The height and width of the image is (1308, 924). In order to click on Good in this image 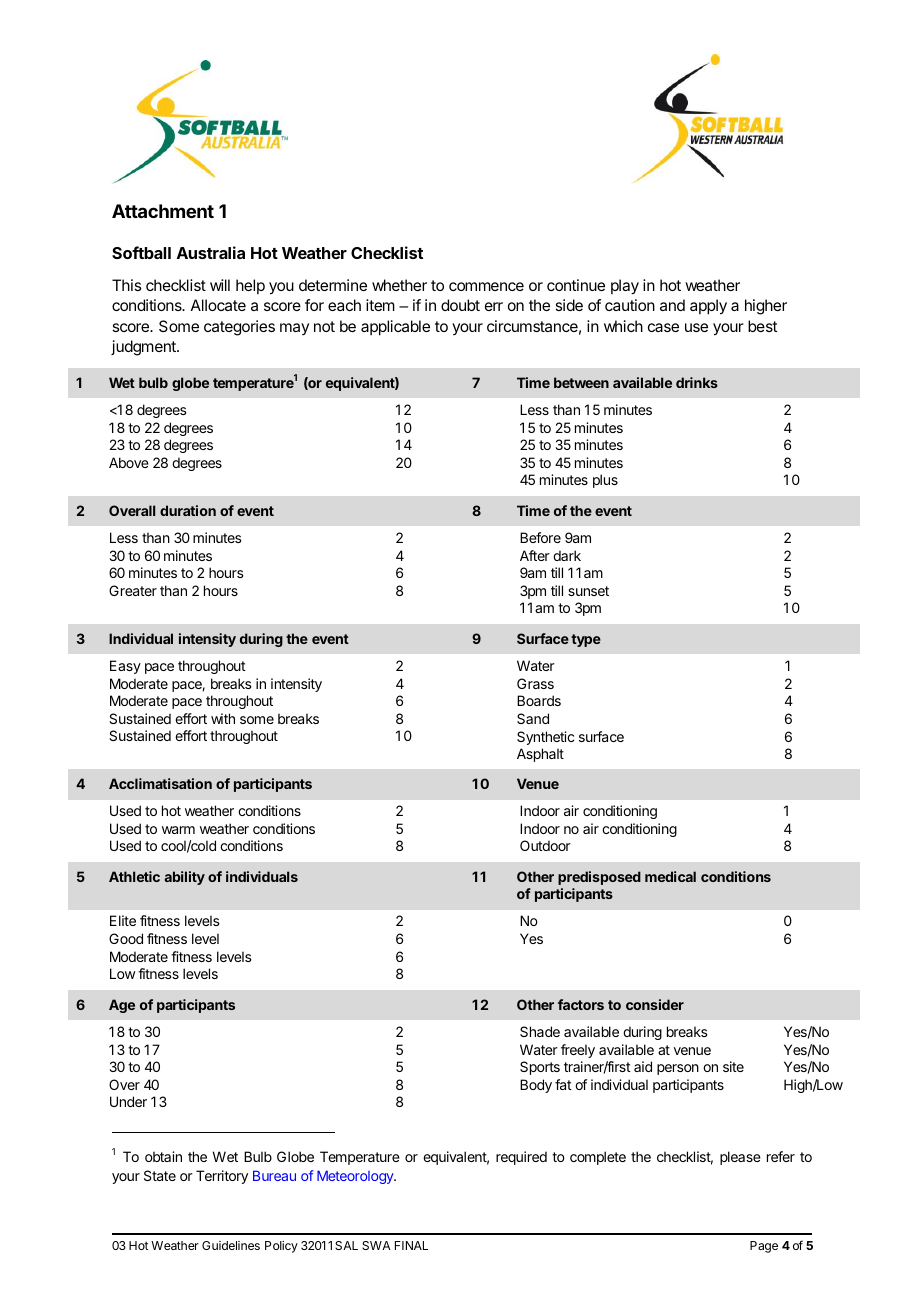, I will do `click(126, 938)`.
